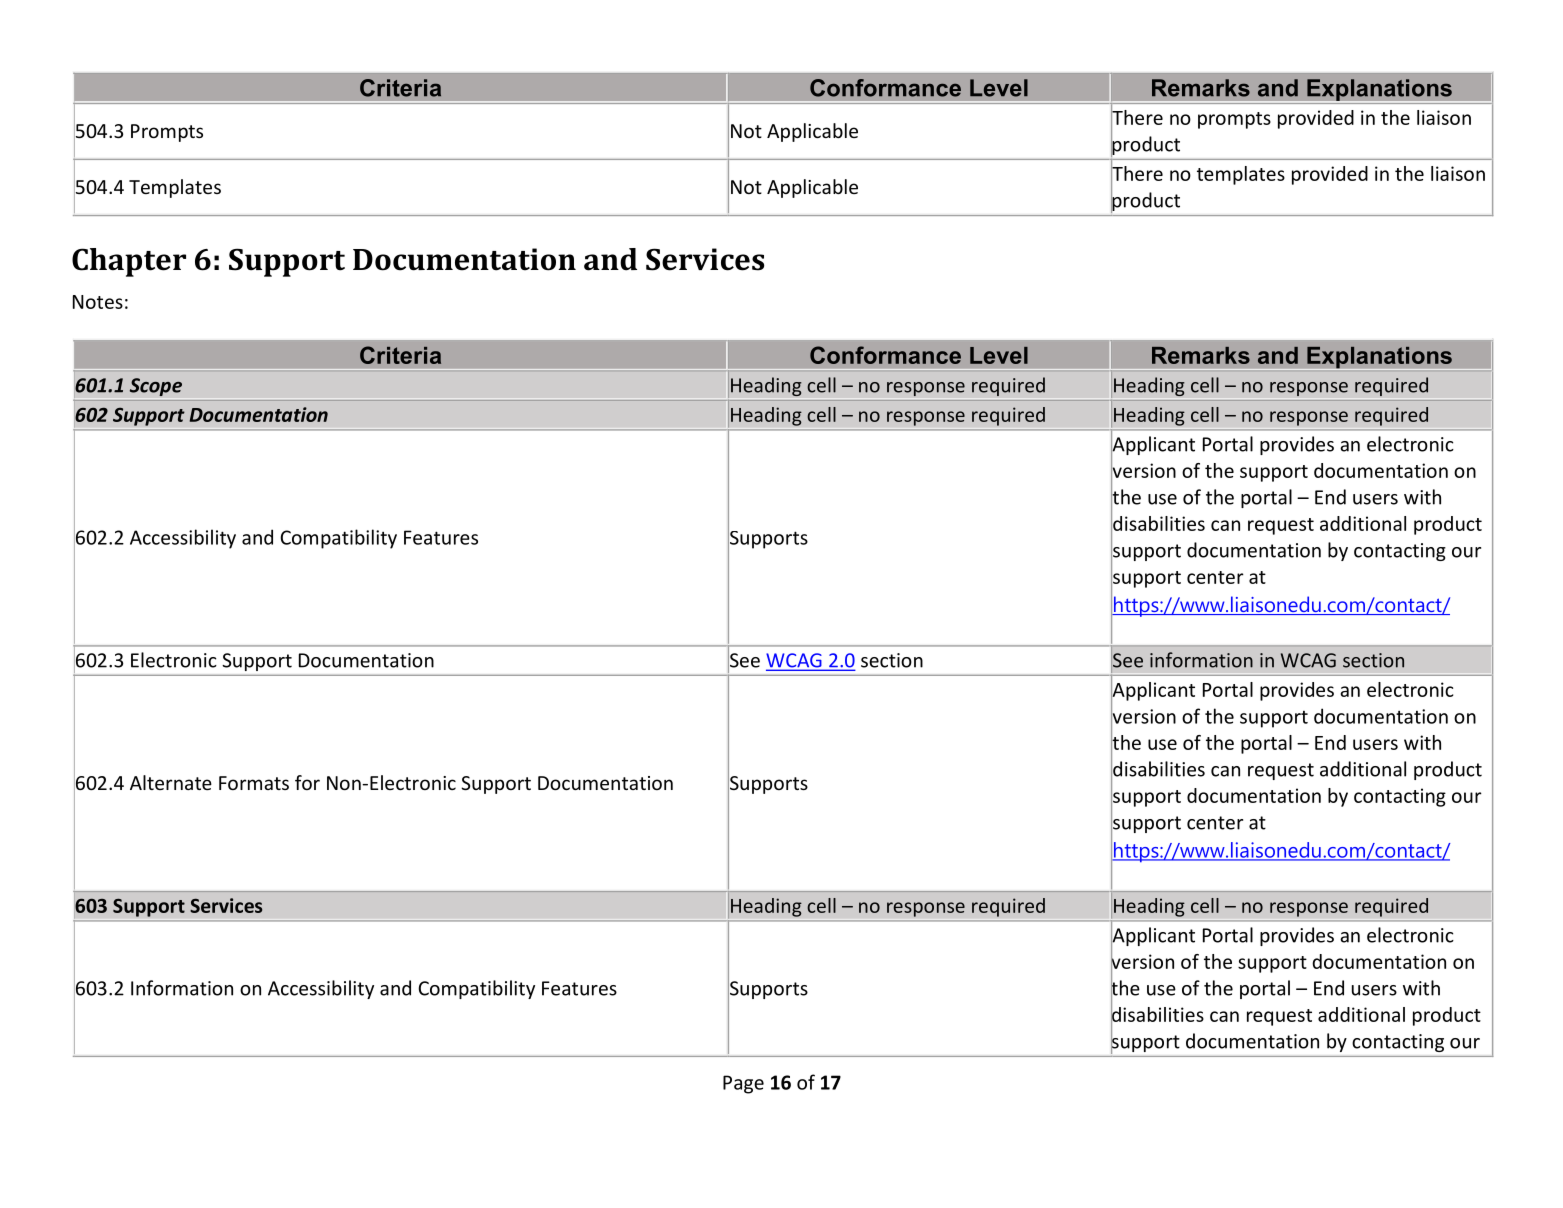 Image resolution: width=1563 pixels, height=1208 pixels. Describe the element at coordinates (129, 262) in the screenshot. I see `Chapter` at that location.
